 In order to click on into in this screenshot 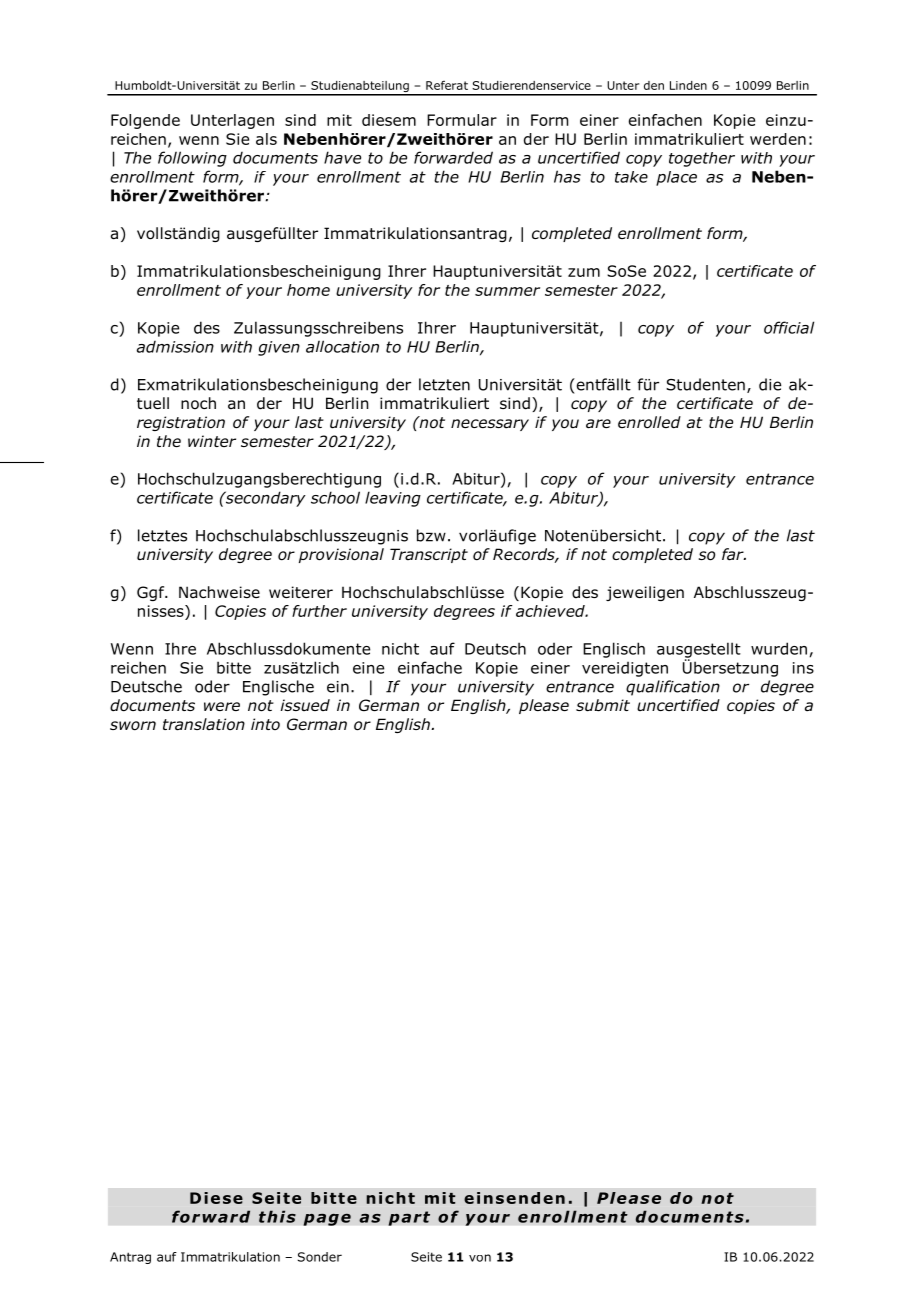, I will do `click(265, 724)`.
